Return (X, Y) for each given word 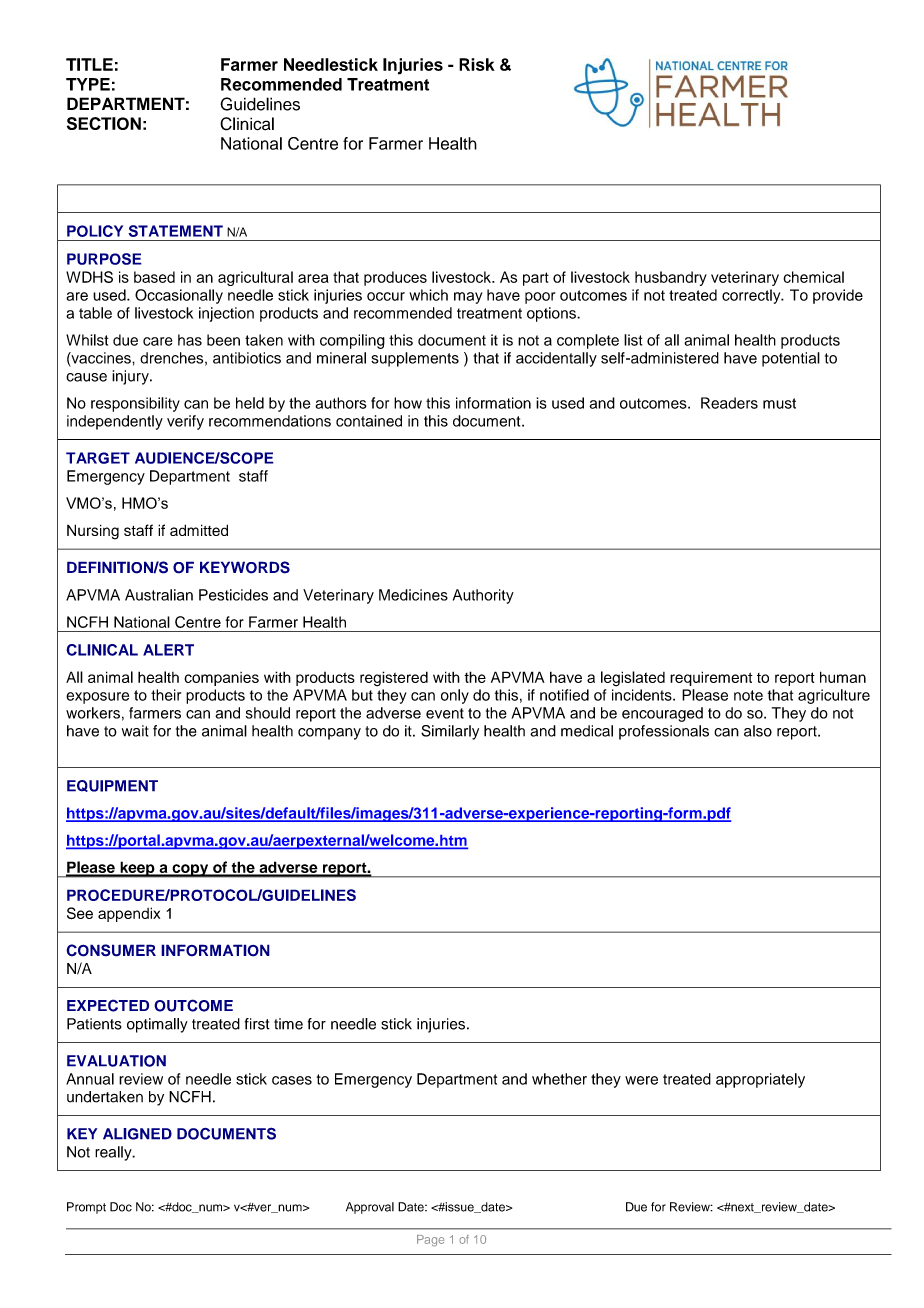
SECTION (104, 123)
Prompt (86, 1208)
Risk (477, 64)
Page (430, 1241)
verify (185, 422)
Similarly (450, 732)
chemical (813, 277)
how (408, 403)
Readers (729, 403)
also (758, 731)
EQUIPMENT (112, 786)
